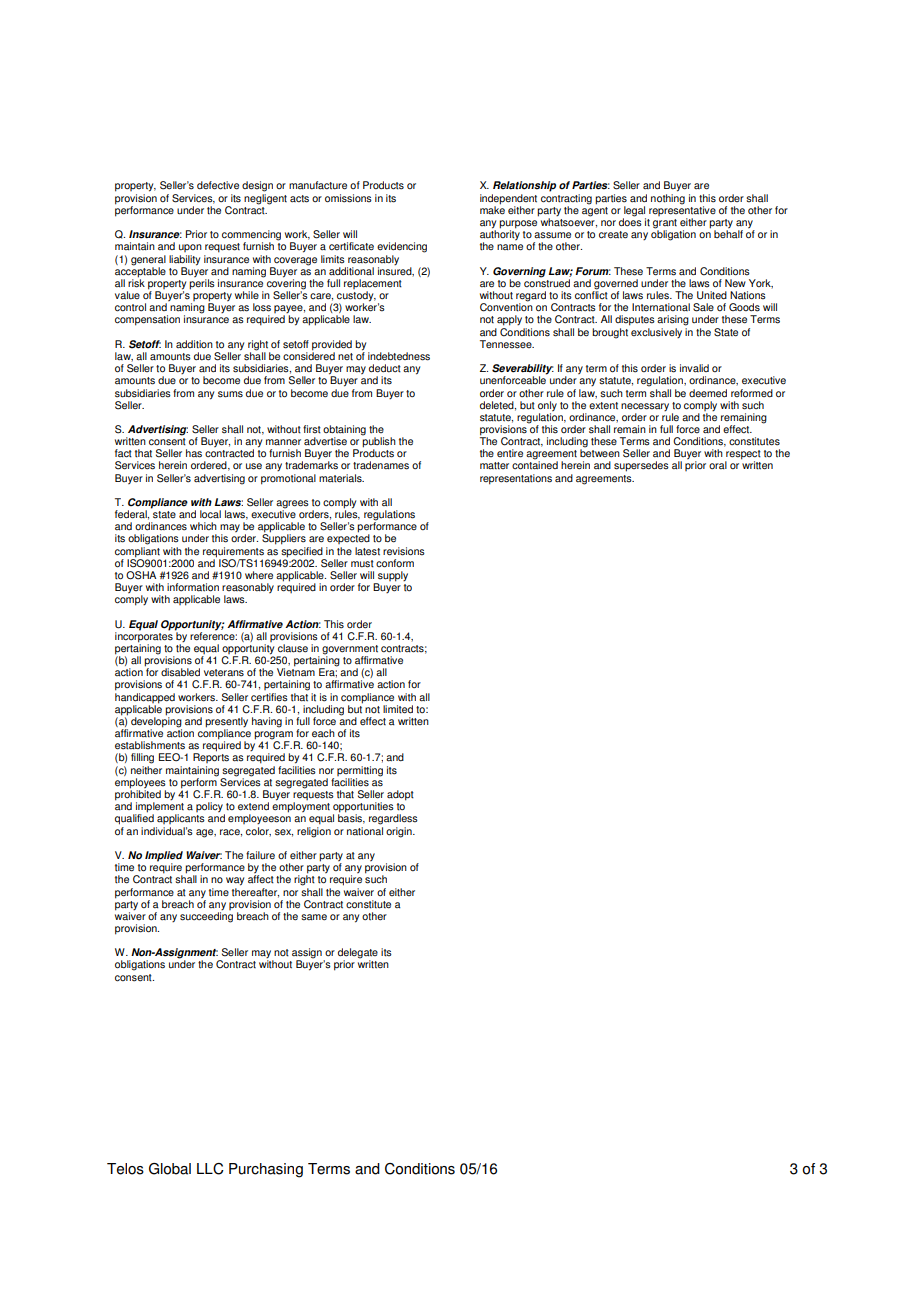 Image resolution: width=924 pixels, height=1308 pixels. I want to click on supersedes, so click(641, 466).
